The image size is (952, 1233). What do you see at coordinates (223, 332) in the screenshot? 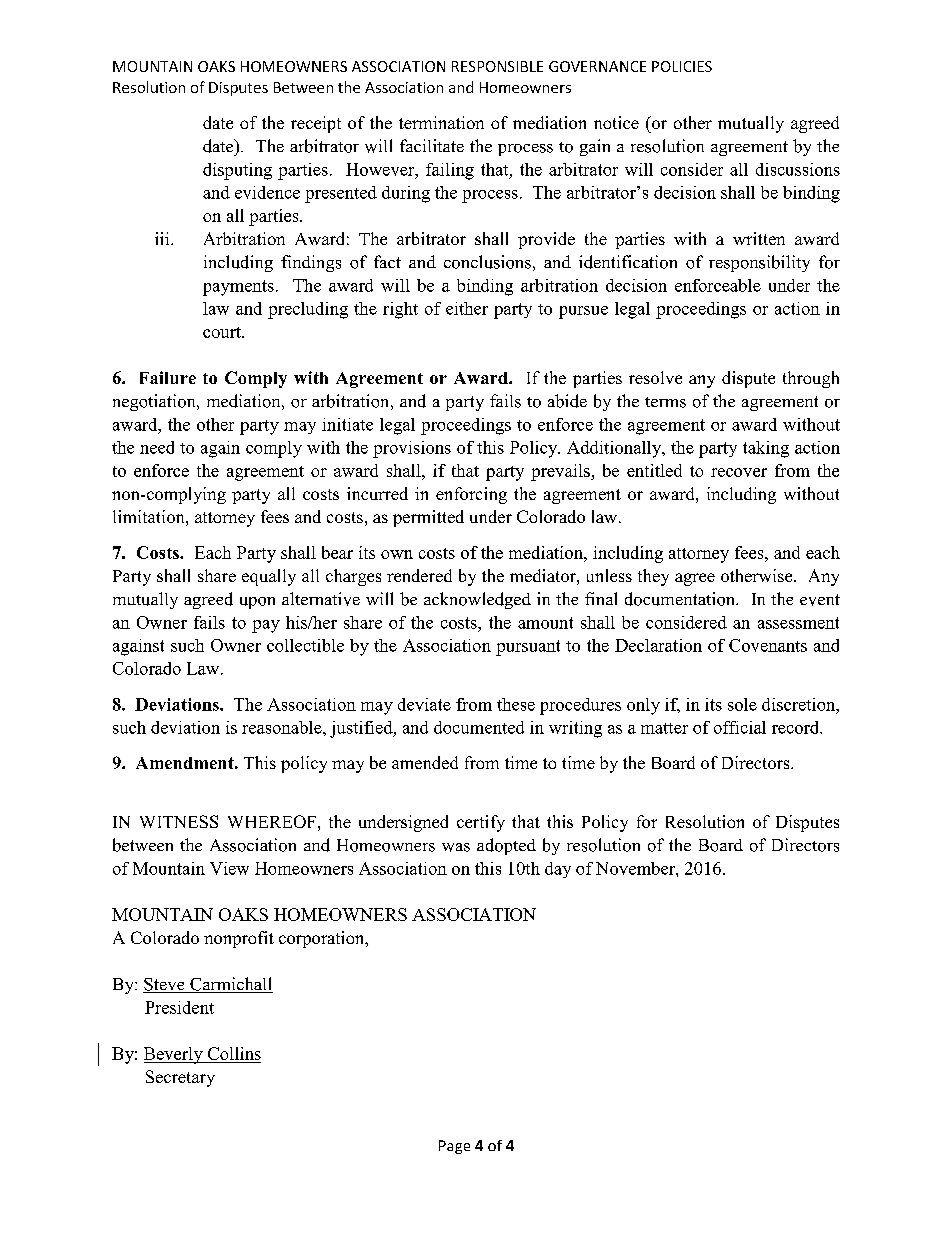
I see `court` at bounding box center [223, 332].
